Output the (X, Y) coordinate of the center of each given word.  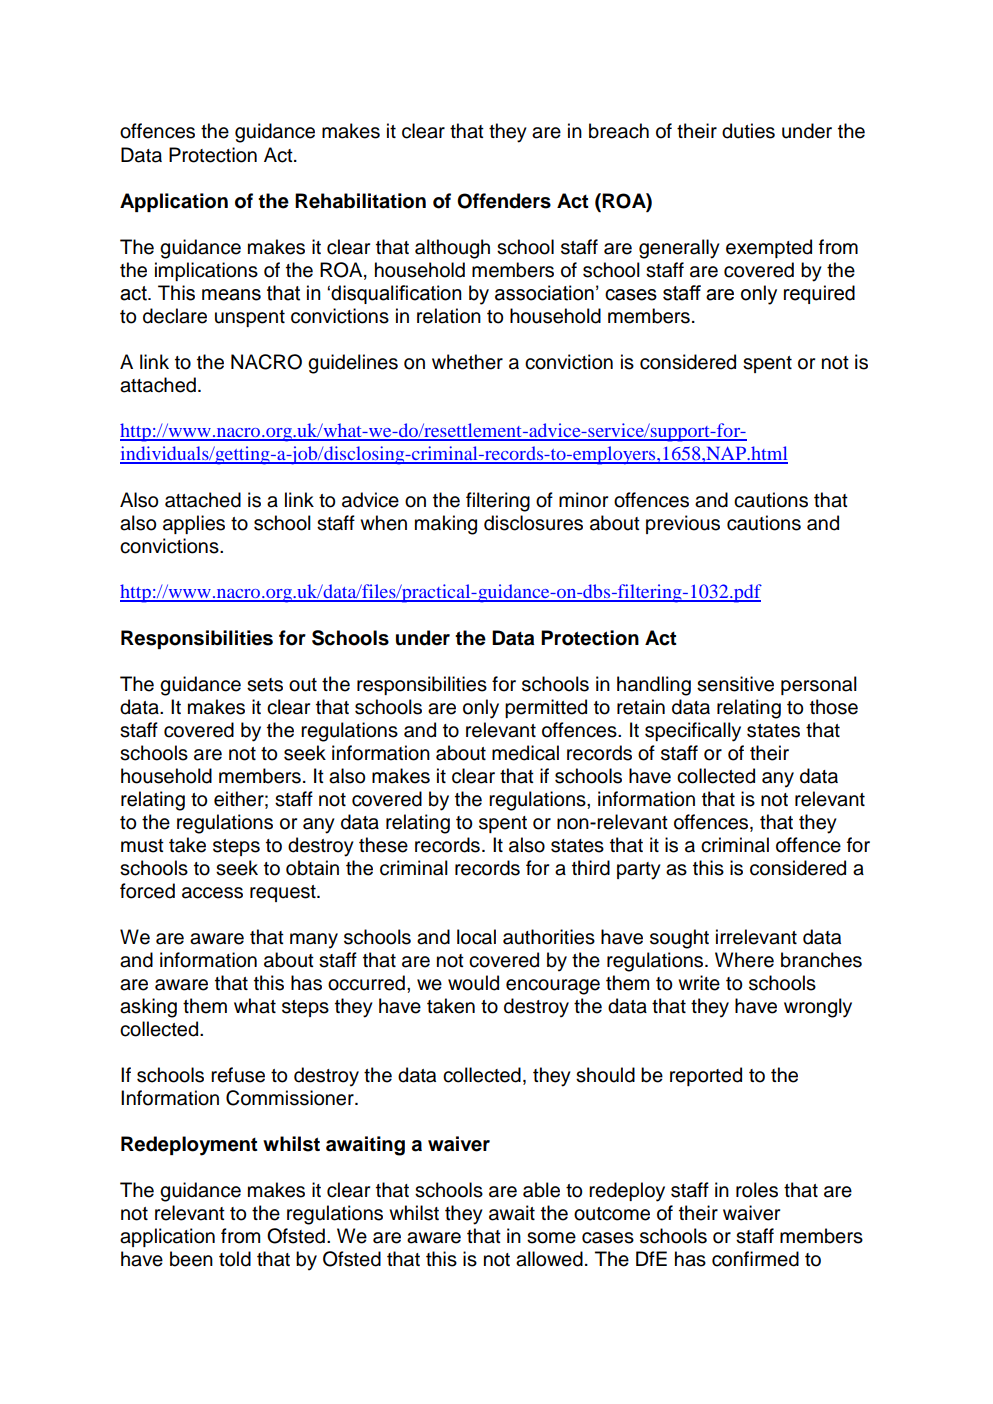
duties (748, 131)
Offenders (504, 201)
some (551, 1238)
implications (206, 271)
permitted (546, 708)
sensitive (735, 684)
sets (265, 685)
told (235, 1259)
